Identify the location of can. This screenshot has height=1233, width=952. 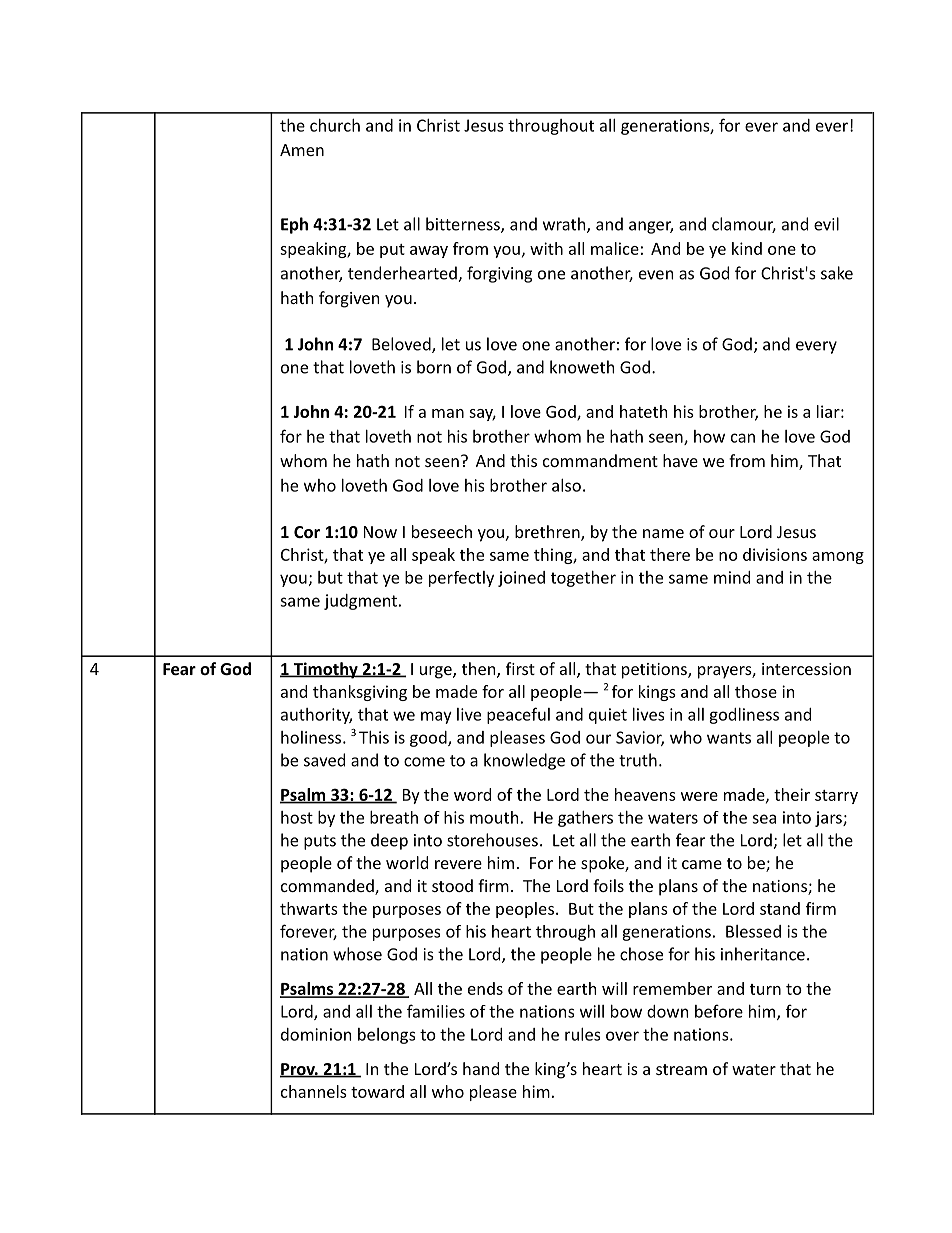
(743, 438).
